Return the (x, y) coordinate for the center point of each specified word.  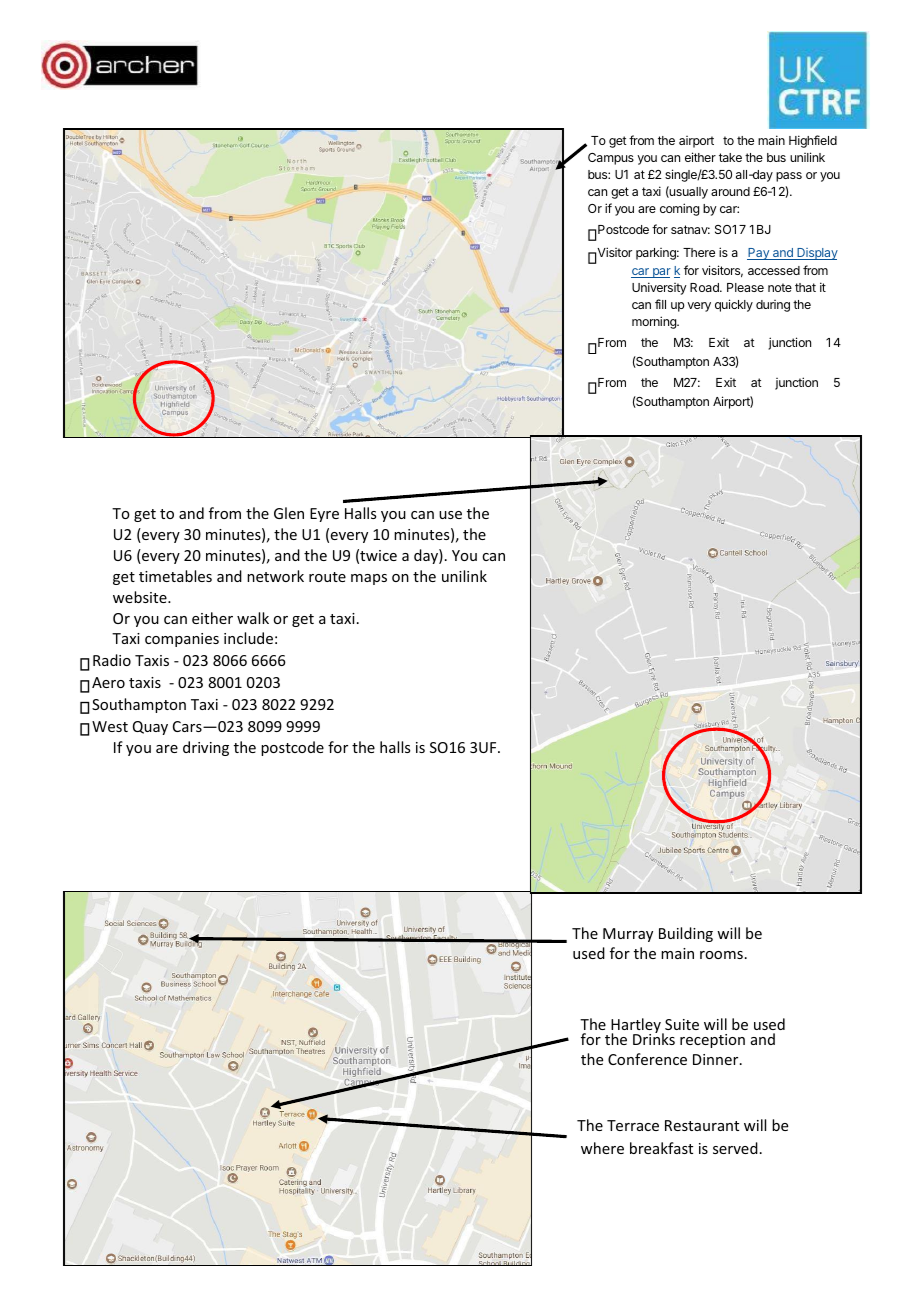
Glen (289, 513)
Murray (628, 935)
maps (369, 579)
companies (182, 640)
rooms (721, 955)
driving (206, 748)
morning (655, 322)
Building (686, 934)
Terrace (633, 1125)
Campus (611, 159)
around (730, 191)
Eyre (324, 515)
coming (679, 209)
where (602, 1148)
